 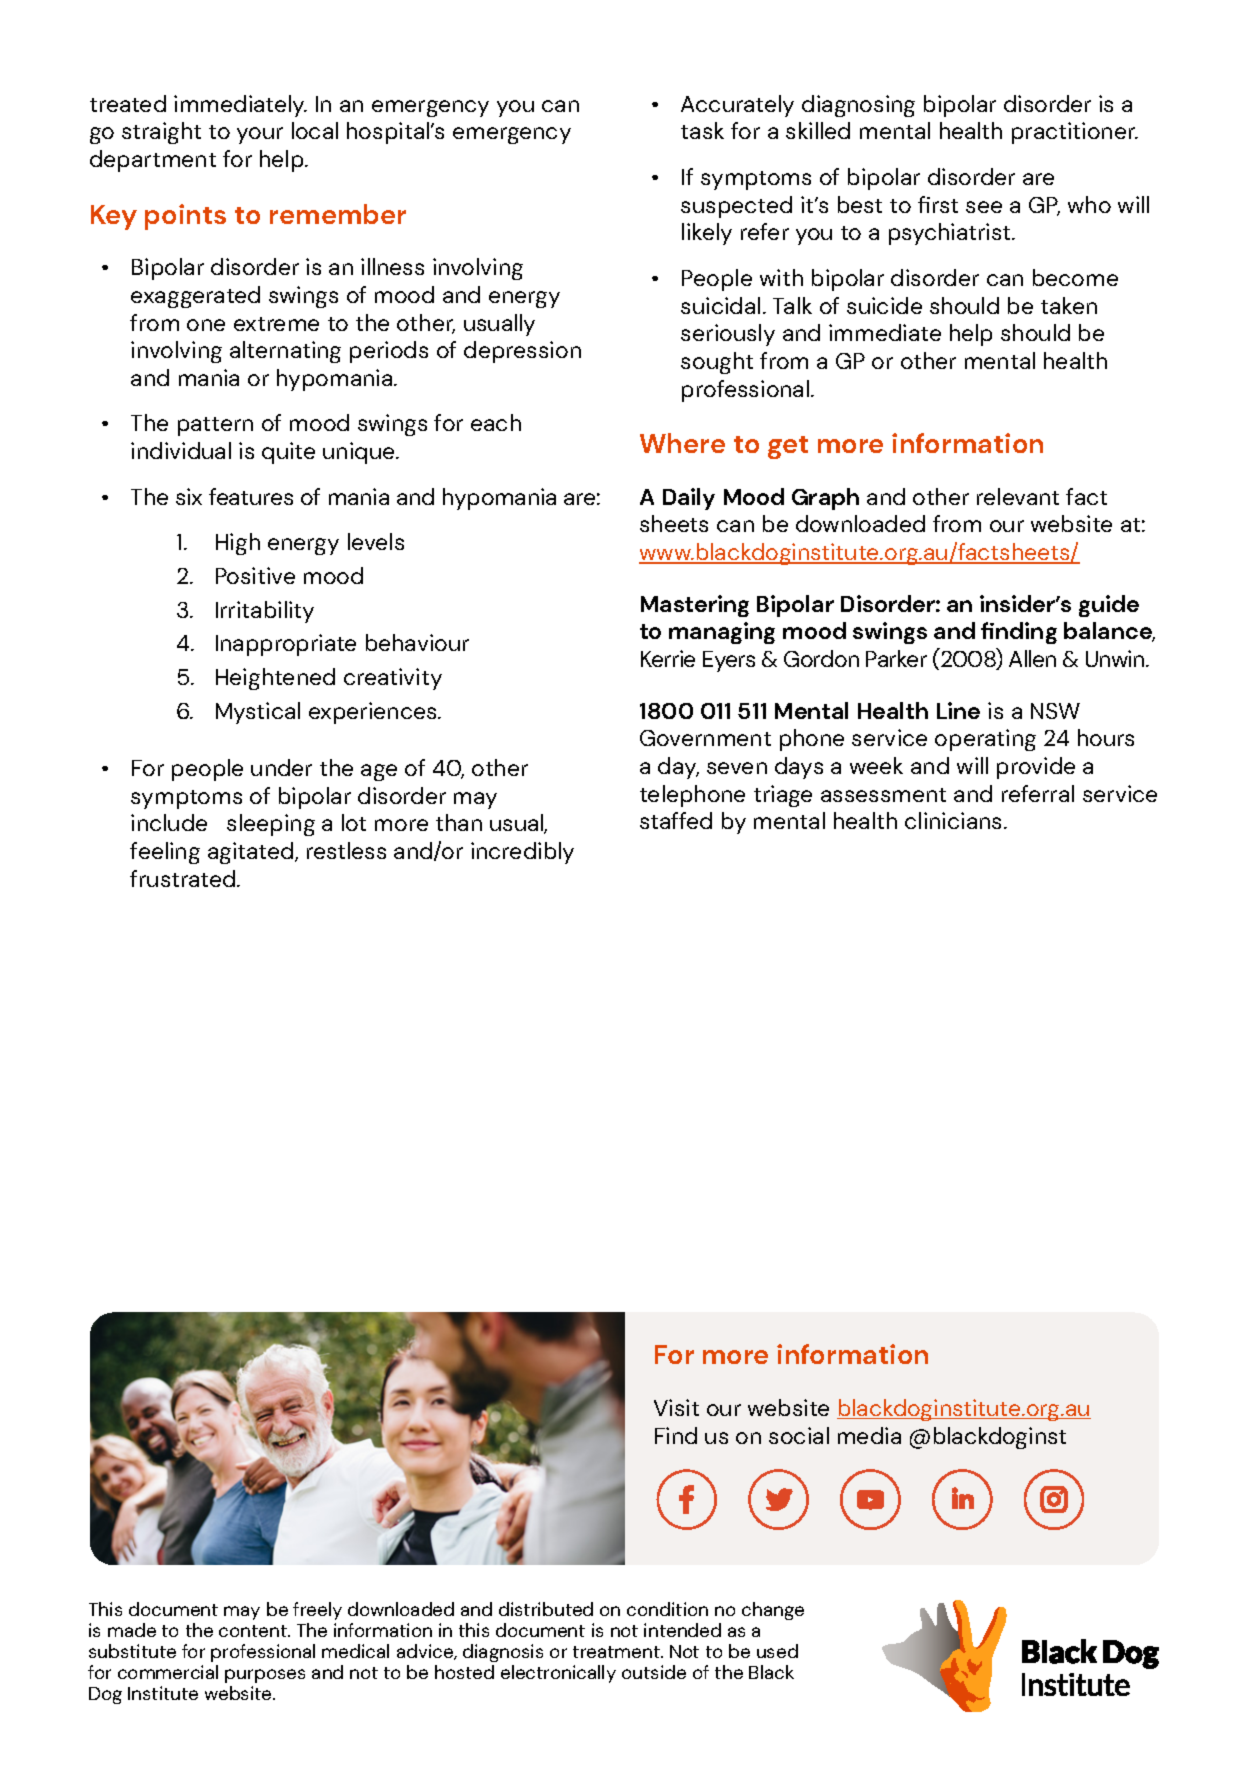 I want to click on used, so click(x=777, y=1651).
